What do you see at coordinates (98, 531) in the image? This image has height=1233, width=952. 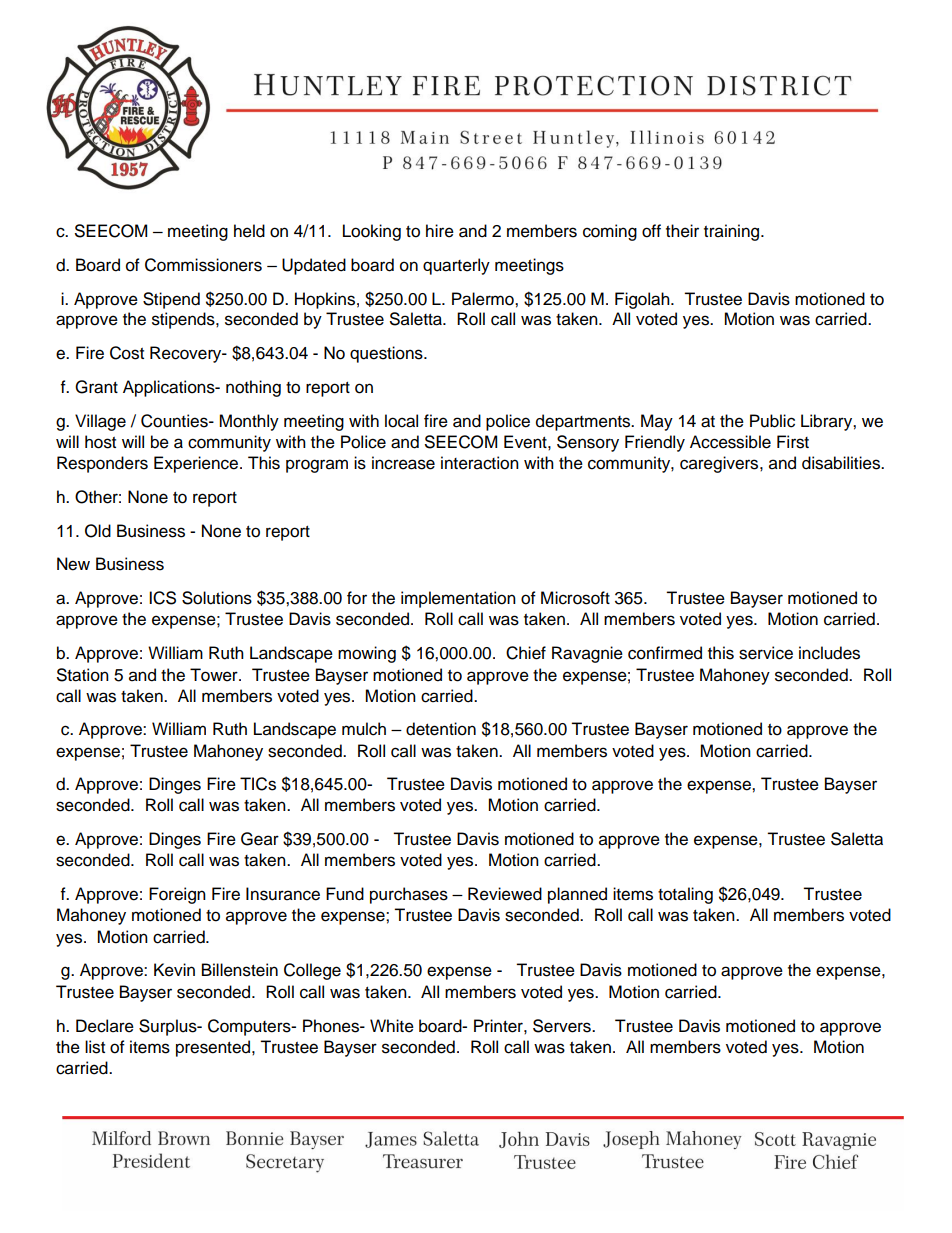 I see `Old` at bounding box center [98, 531].
